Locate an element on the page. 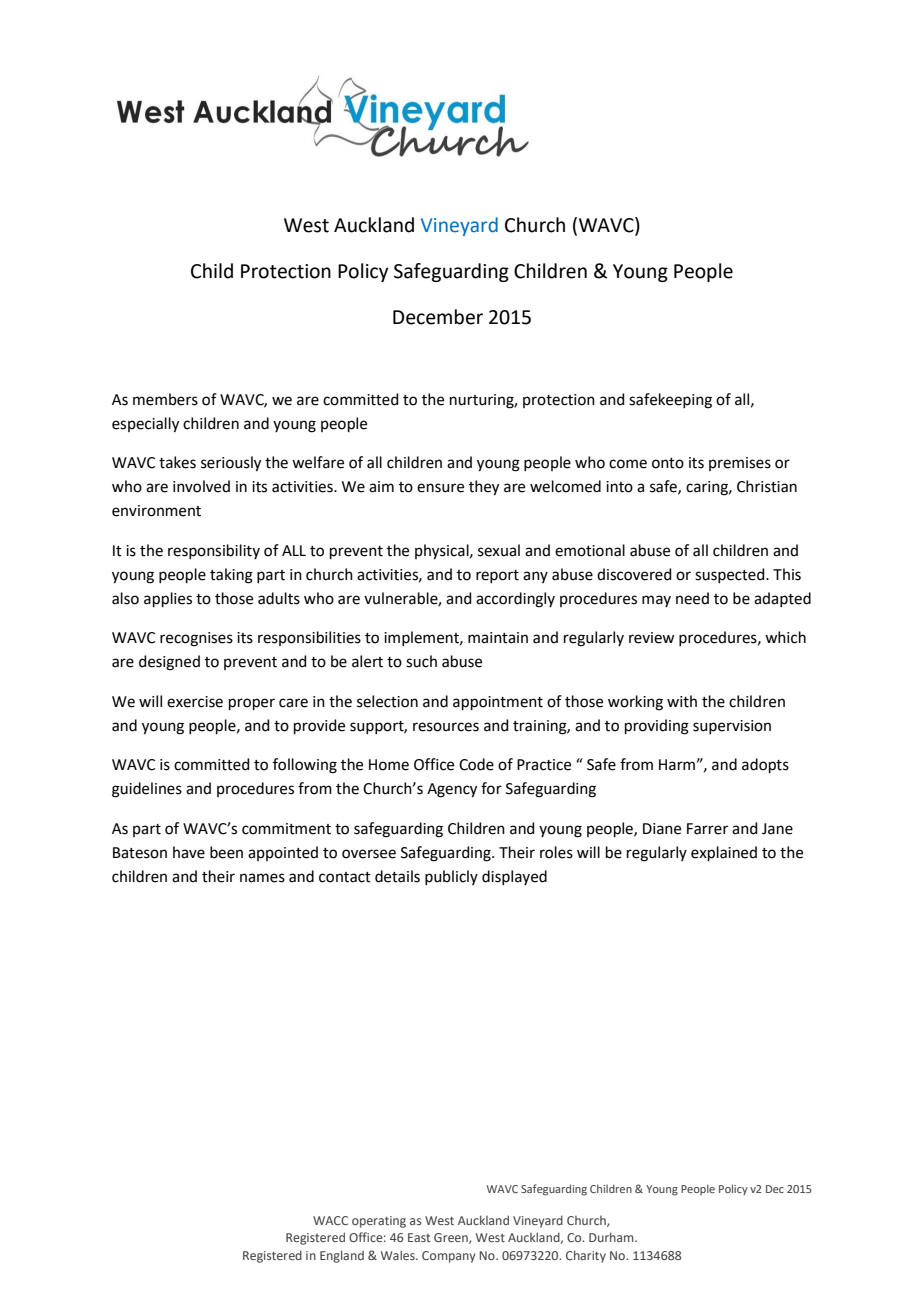 The image size is (924, 1308). Green is located at coordinates (452, 1238).
